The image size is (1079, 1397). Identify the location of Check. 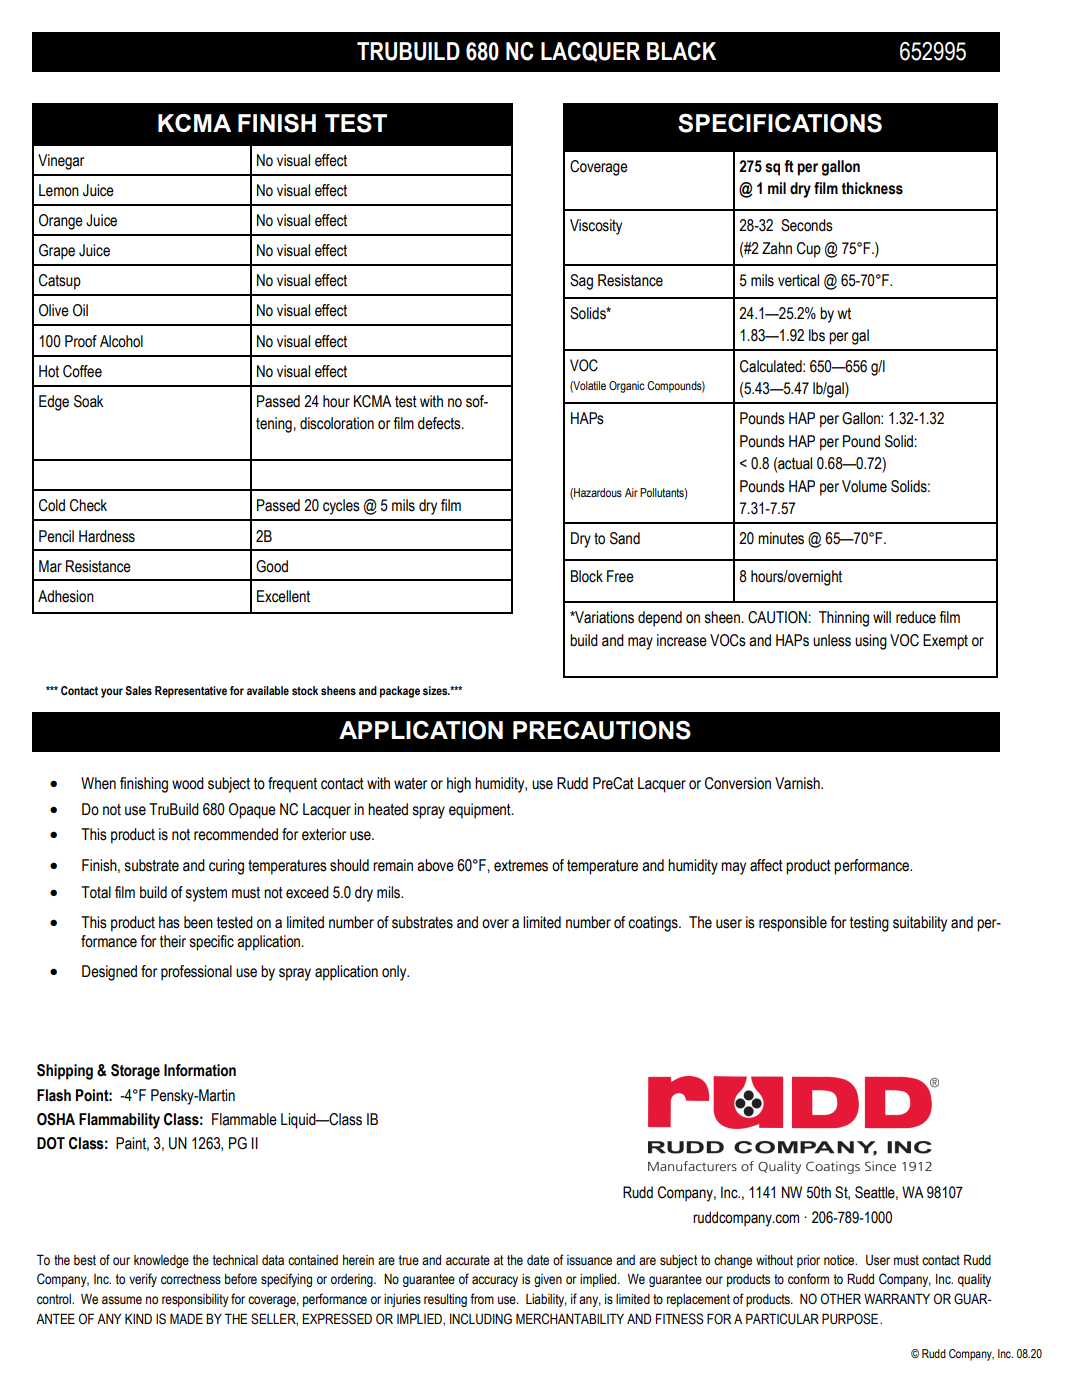
(88, 505).
